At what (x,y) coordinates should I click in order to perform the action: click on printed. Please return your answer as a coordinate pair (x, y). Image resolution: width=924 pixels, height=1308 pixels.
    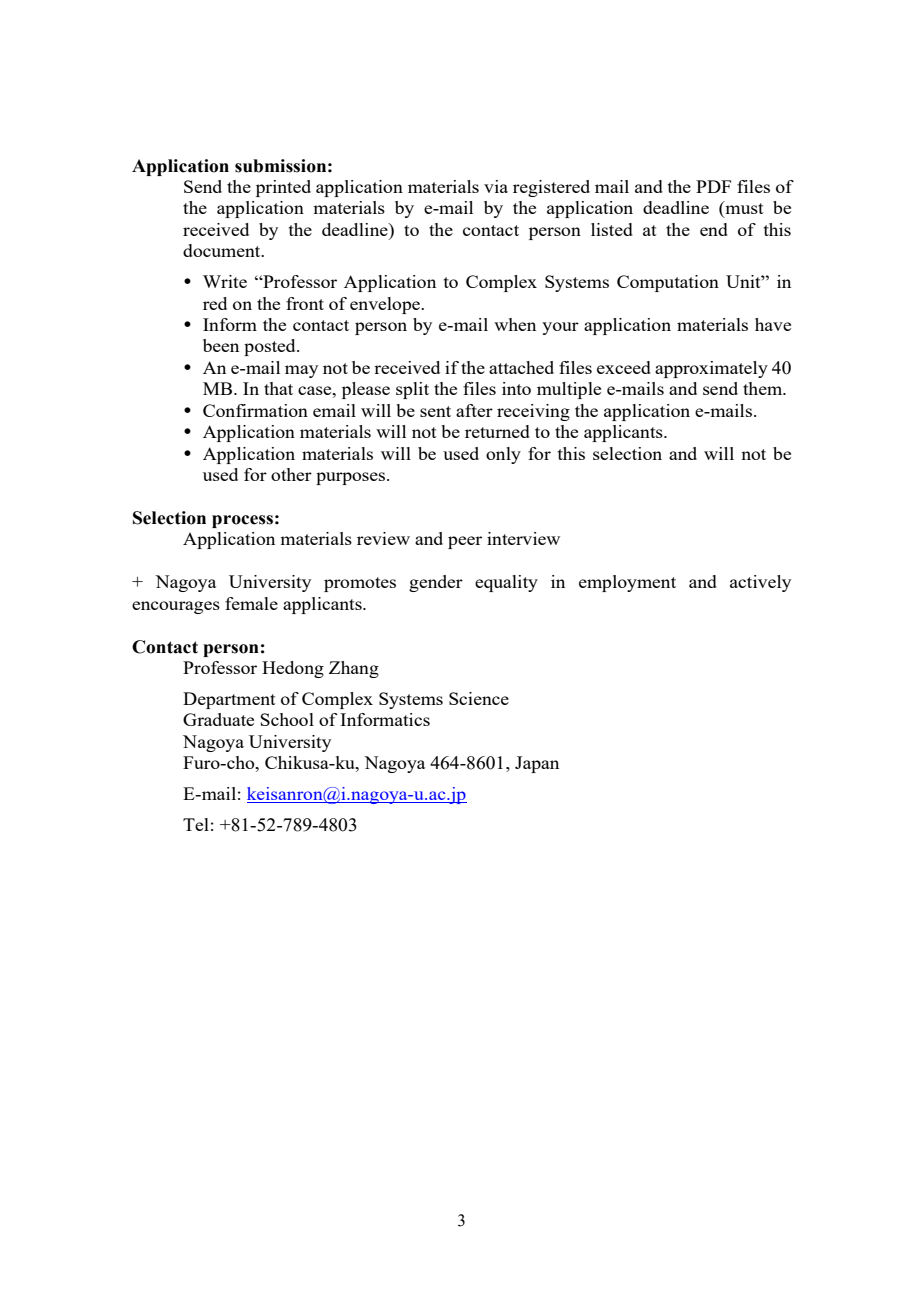
    Looking at the image, I should click on (283, 188).
